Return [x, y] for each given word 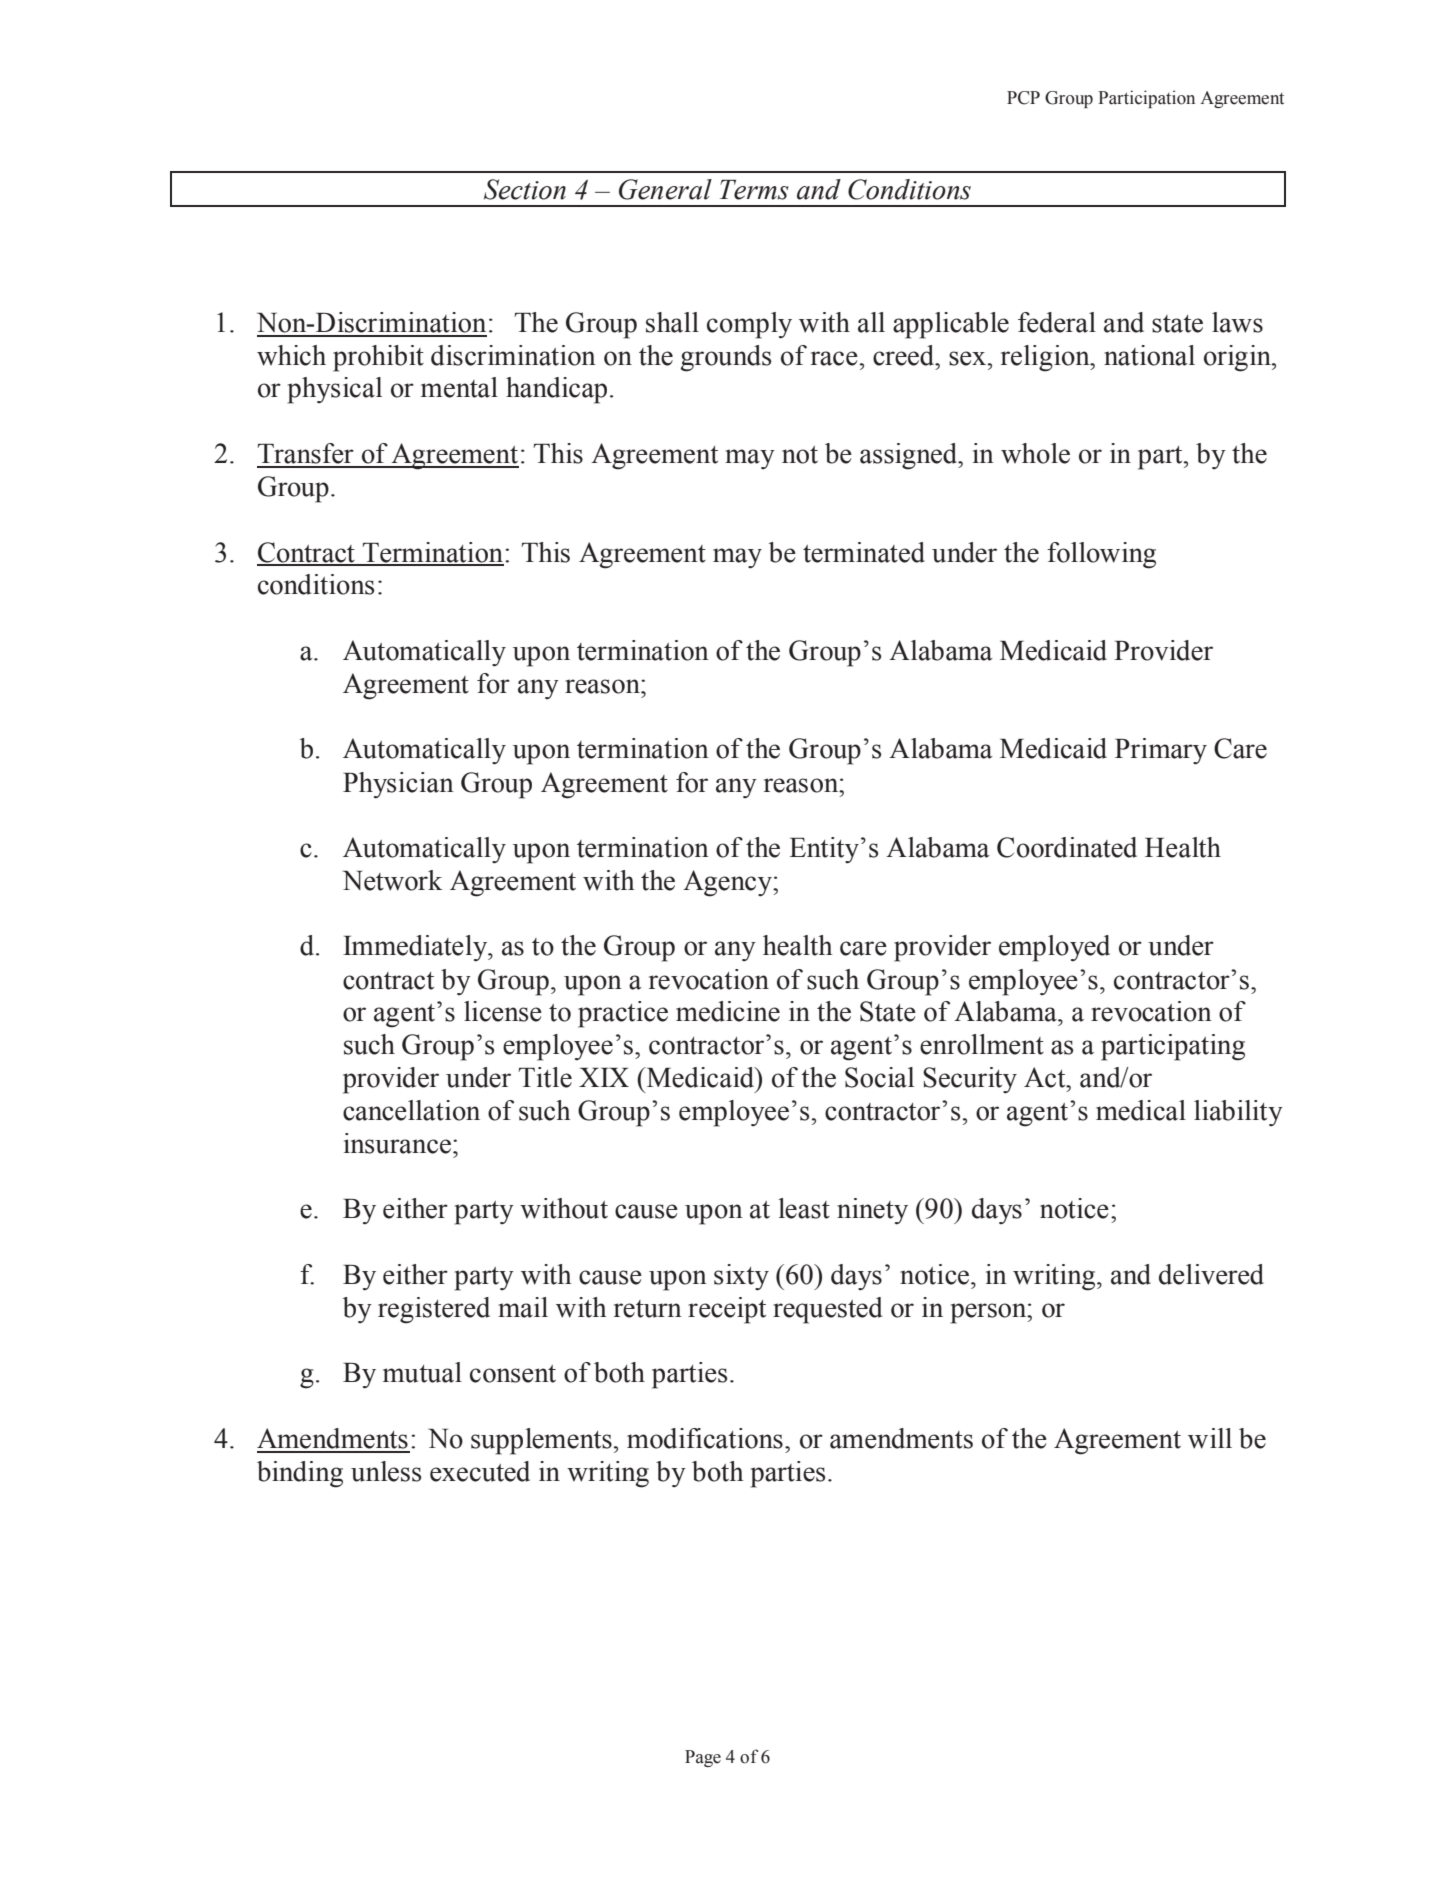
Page [703, 1758]
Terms [754, 190]
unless [386, 1471]
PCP [1023, 98]
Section [525, 189]
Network [392, 880]
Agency [728, 883]
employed [1054, 948]
